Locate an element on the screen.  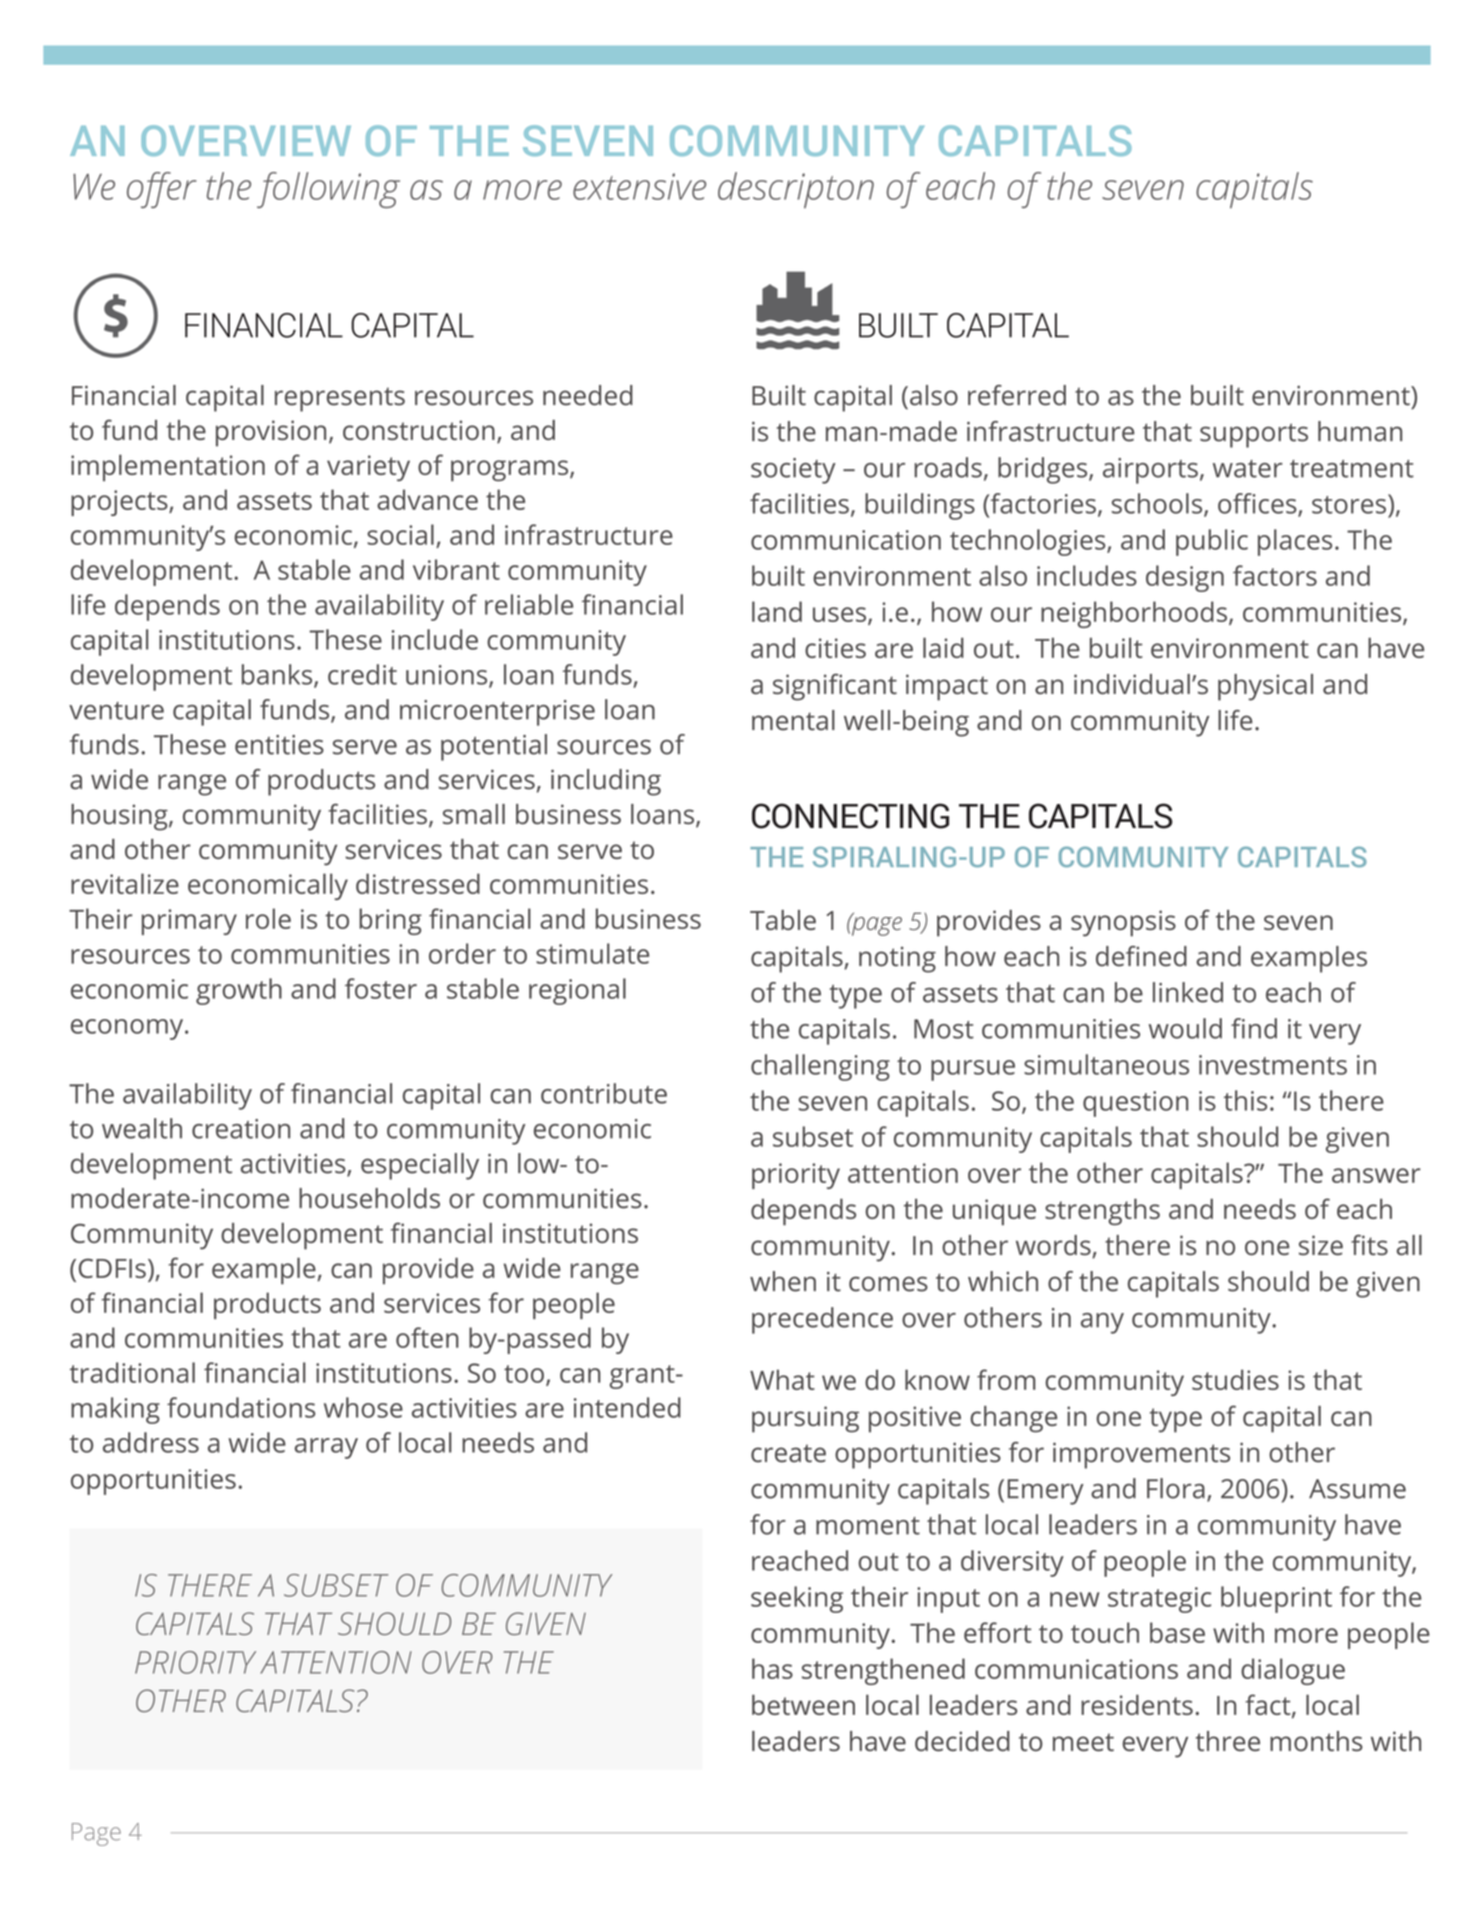
extensive is located at coordinates (639, 186).
